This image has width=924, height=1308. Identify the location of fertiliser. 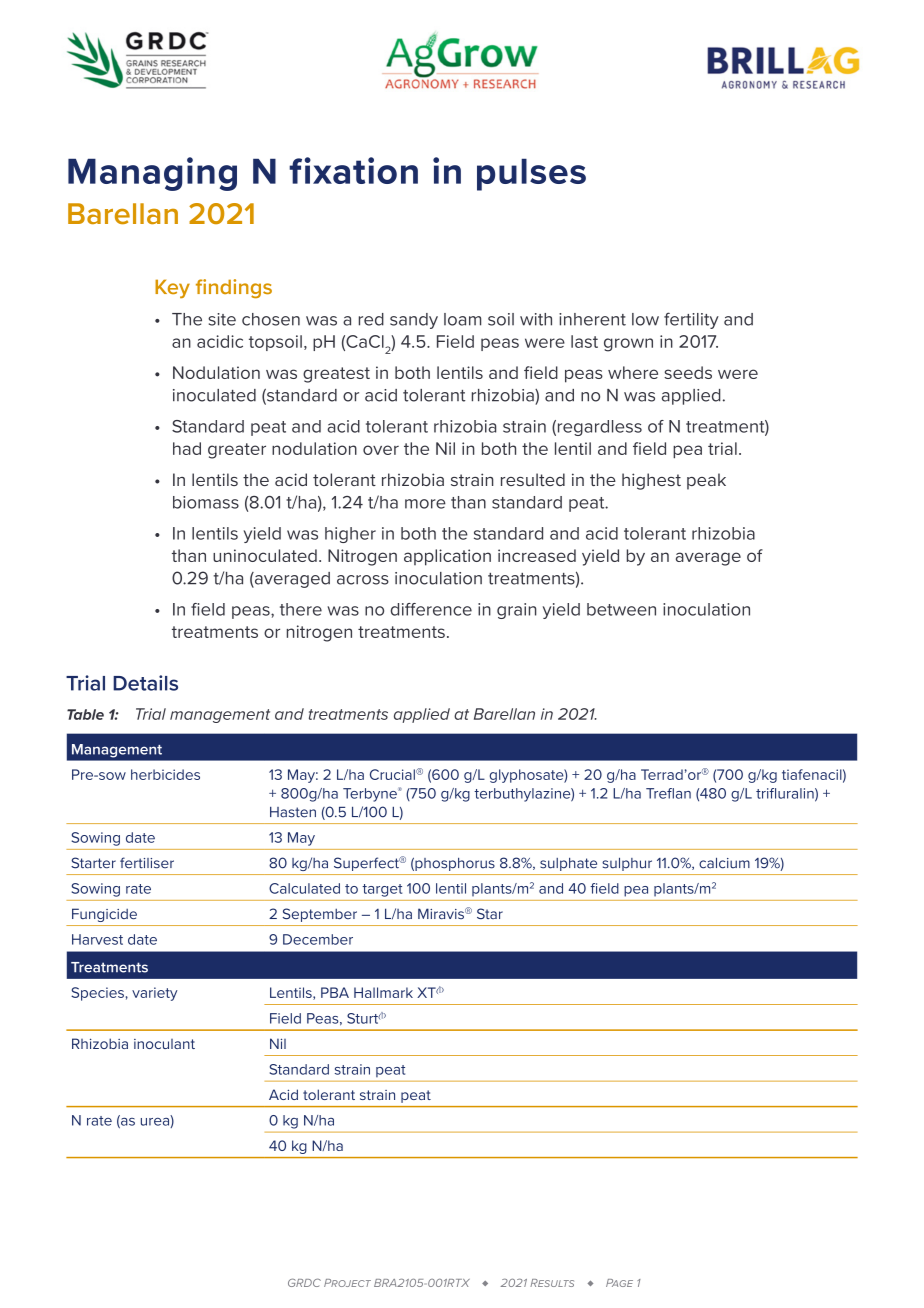
(147, 863).
